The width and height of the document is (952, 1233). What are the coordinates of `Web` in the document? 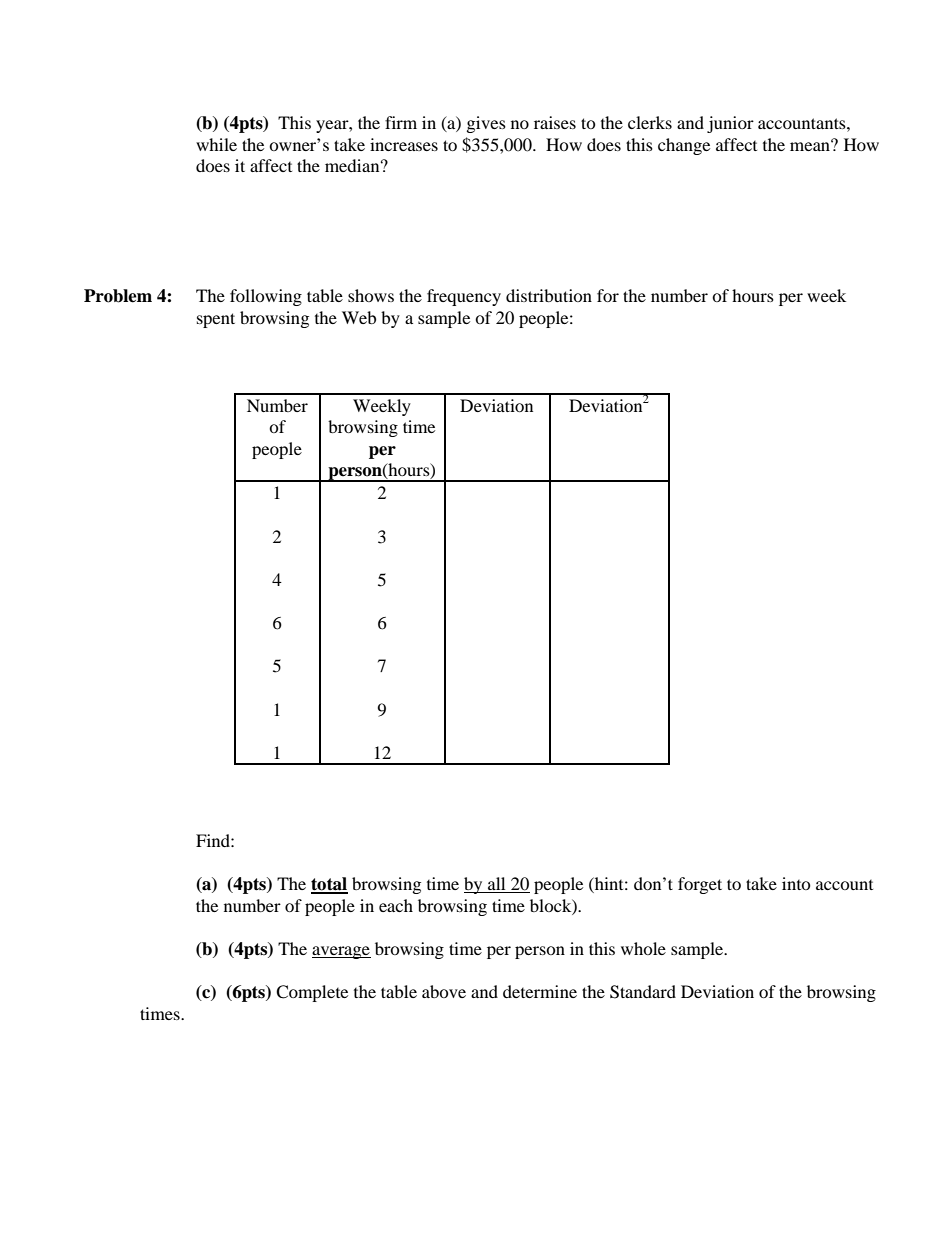 It's located at (359, 317).
